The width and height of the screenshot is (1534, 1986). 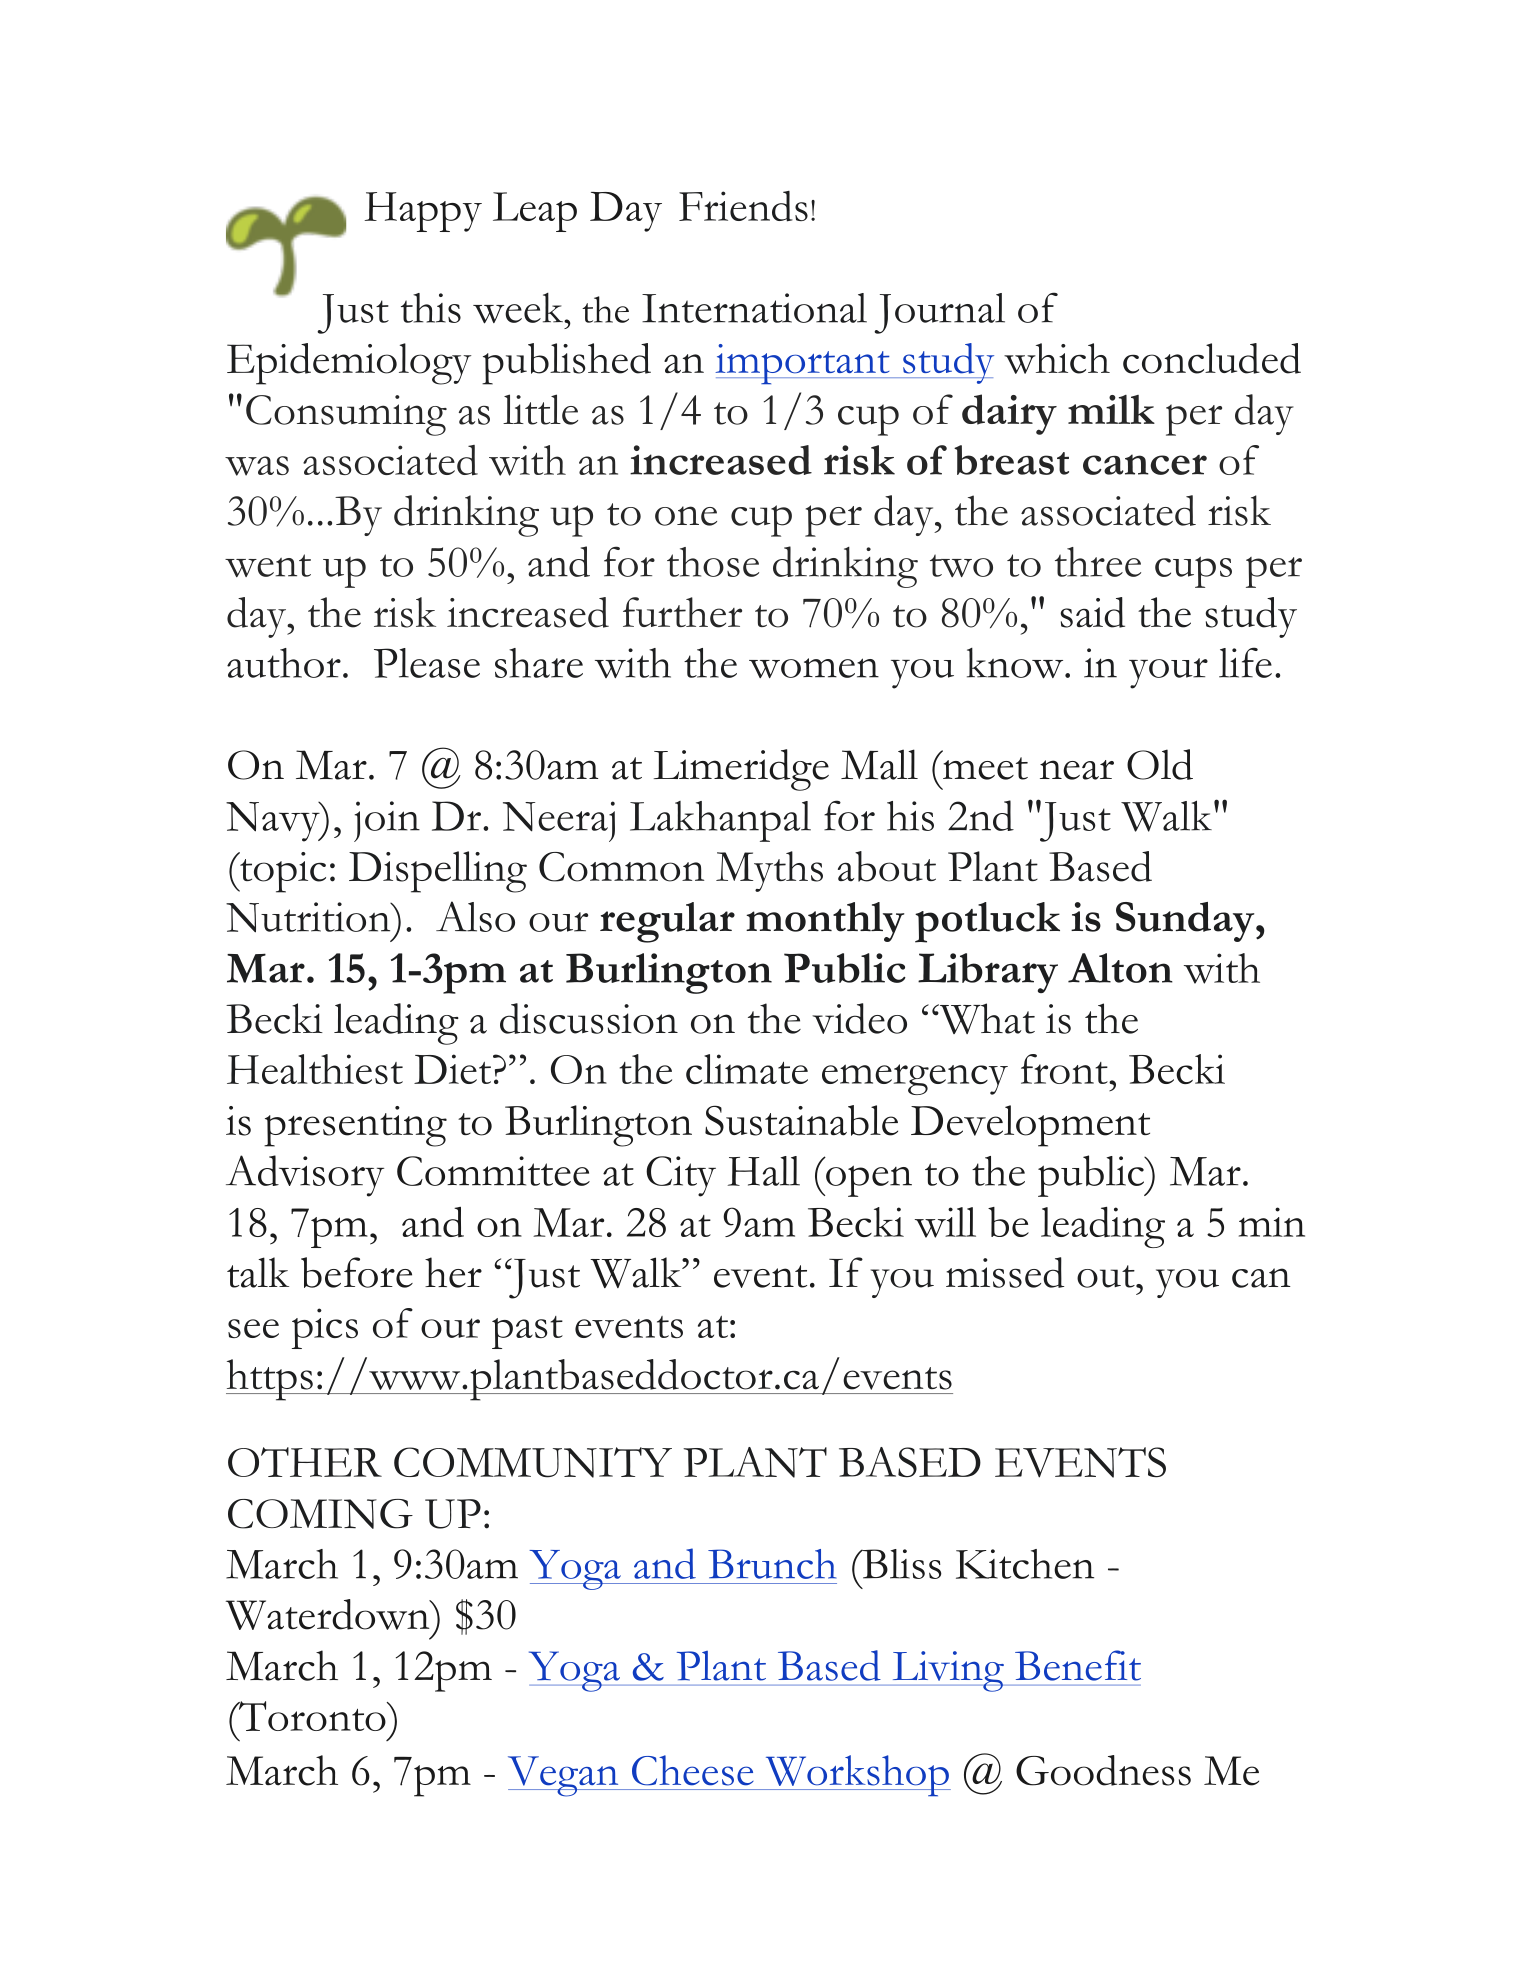 I want to click on Alton, so click(x=1120, y=968).
